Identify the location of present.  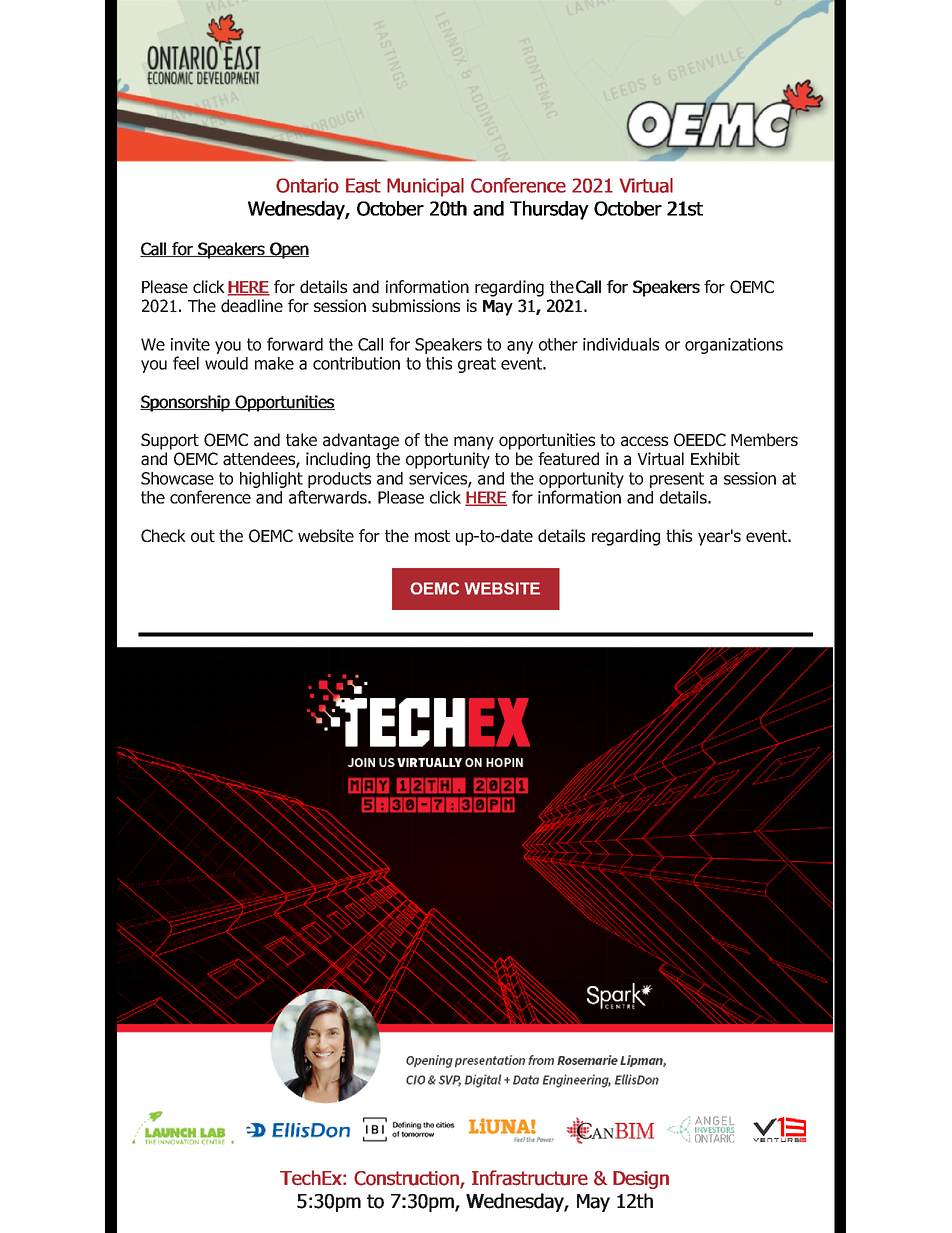
(677, 480).
